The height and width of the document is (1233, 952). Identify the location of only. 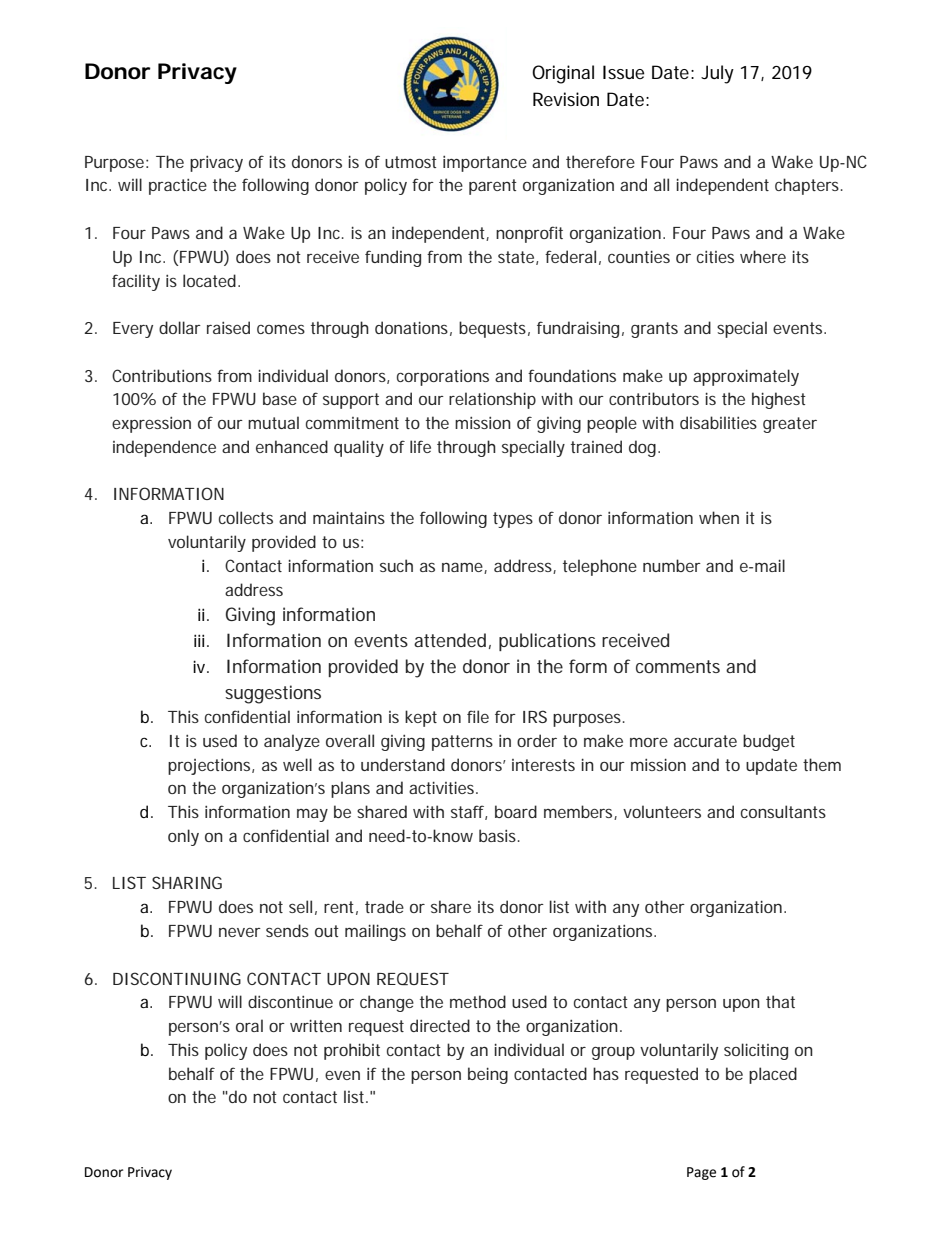
(183, 837).
